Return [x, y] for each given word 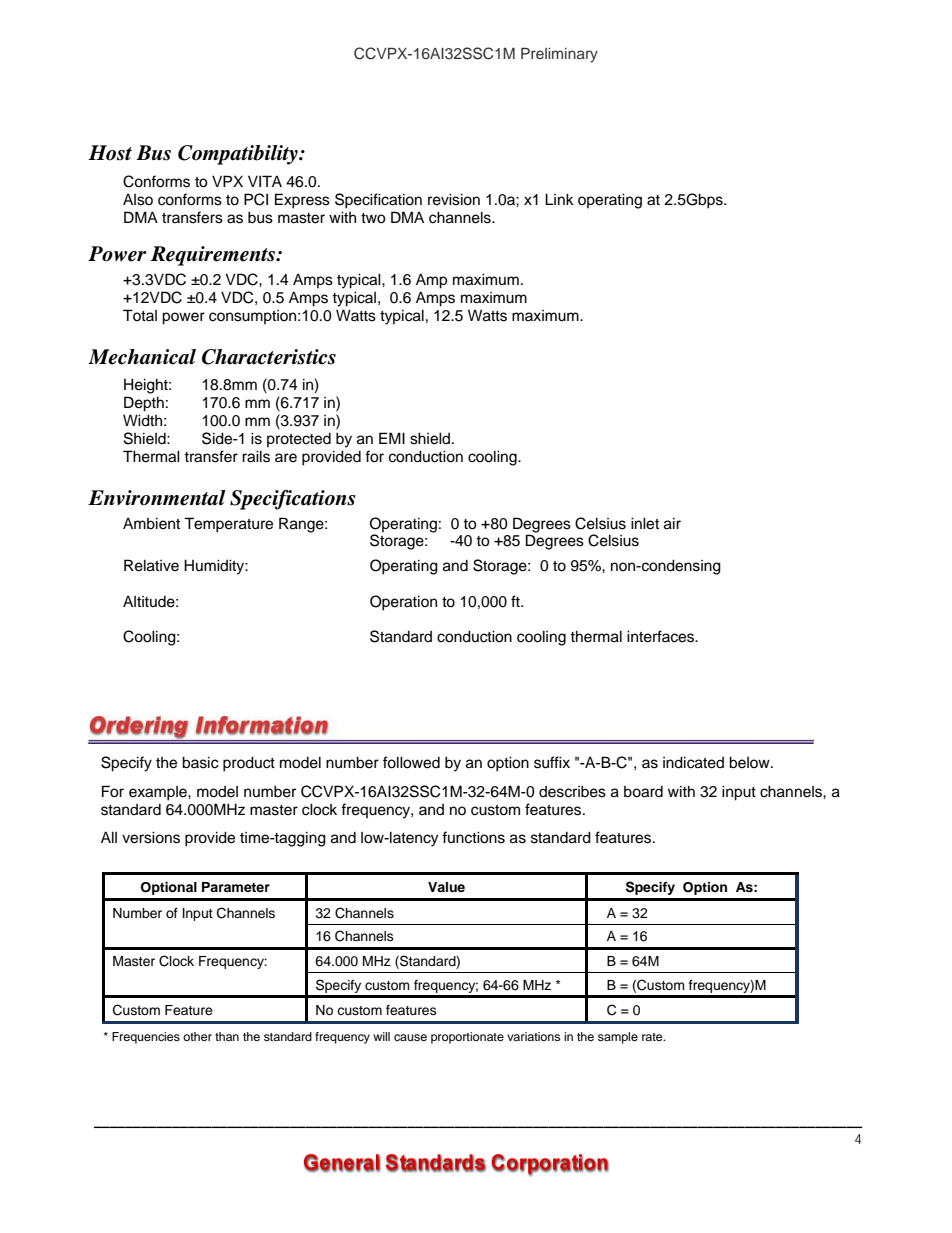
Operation [403, 603]
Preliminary [559, 55]
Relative [151, 565]
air [672, 523]
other [197, 1036]
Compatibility [239, 155]
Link [559, 199]
